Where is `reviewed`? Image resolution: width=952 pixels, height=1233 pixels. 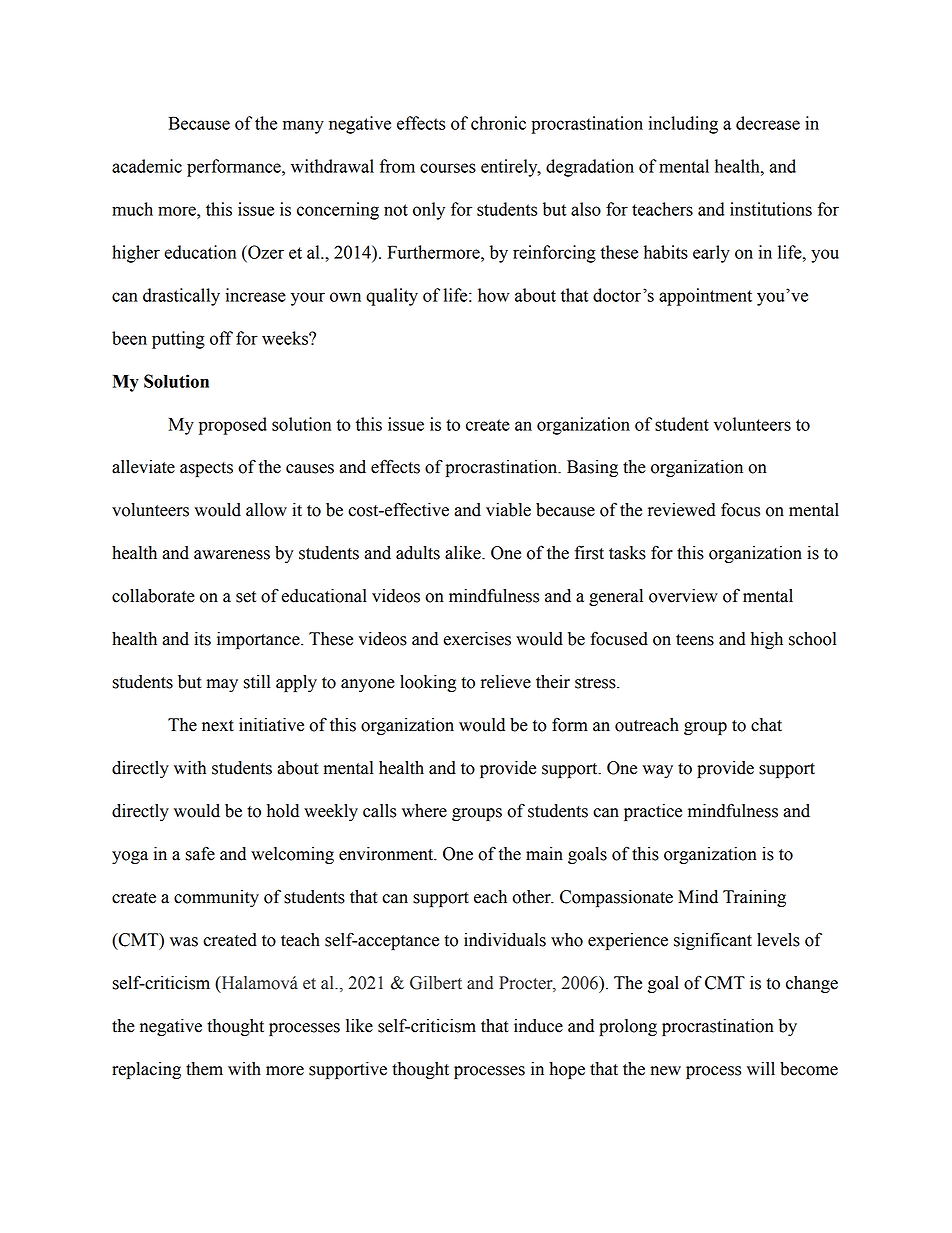
reviewed is located at coordinates (682, 510).
